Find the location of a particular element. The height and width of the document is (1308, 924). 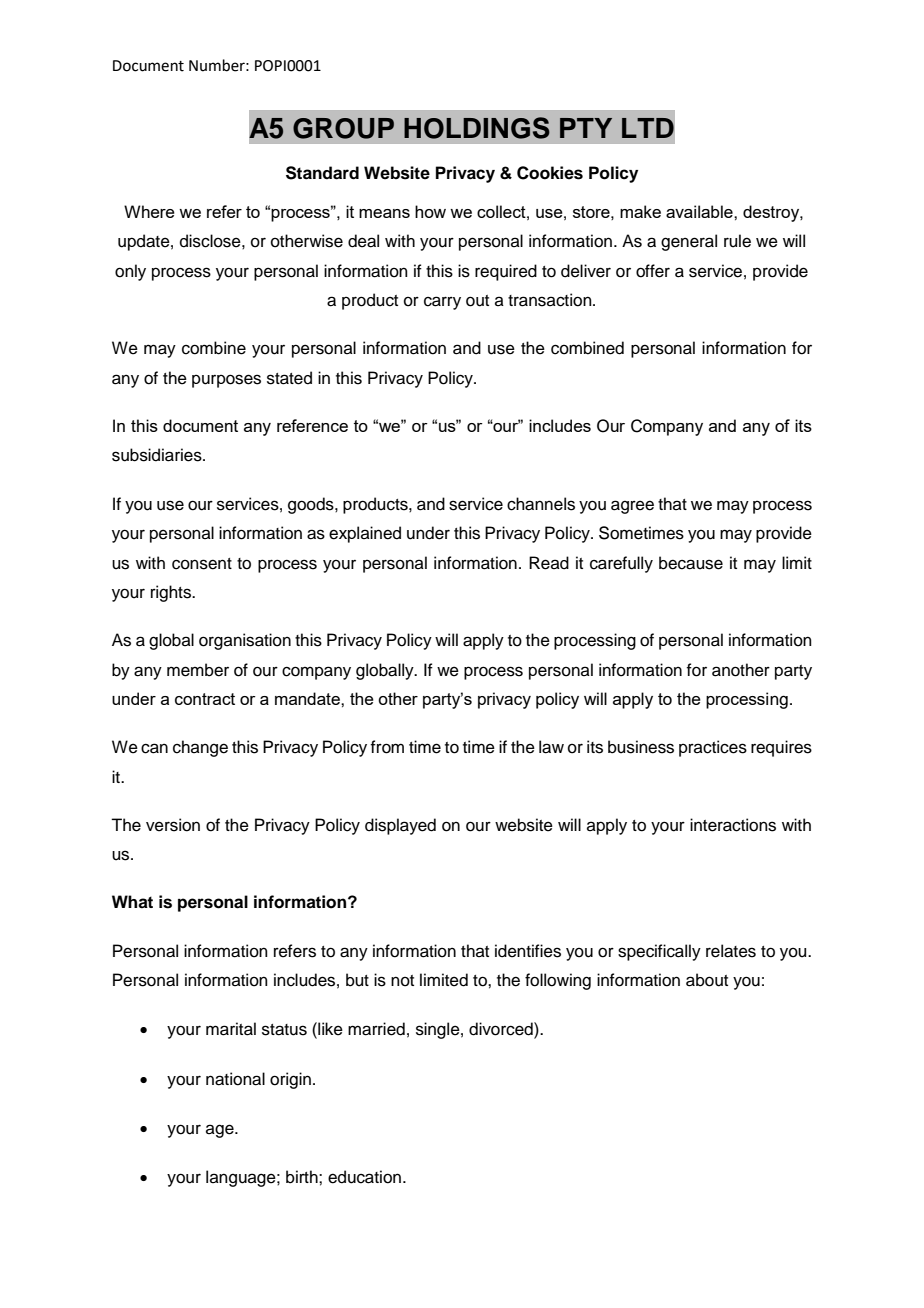

purposes is located at coordinates (226, 381).
